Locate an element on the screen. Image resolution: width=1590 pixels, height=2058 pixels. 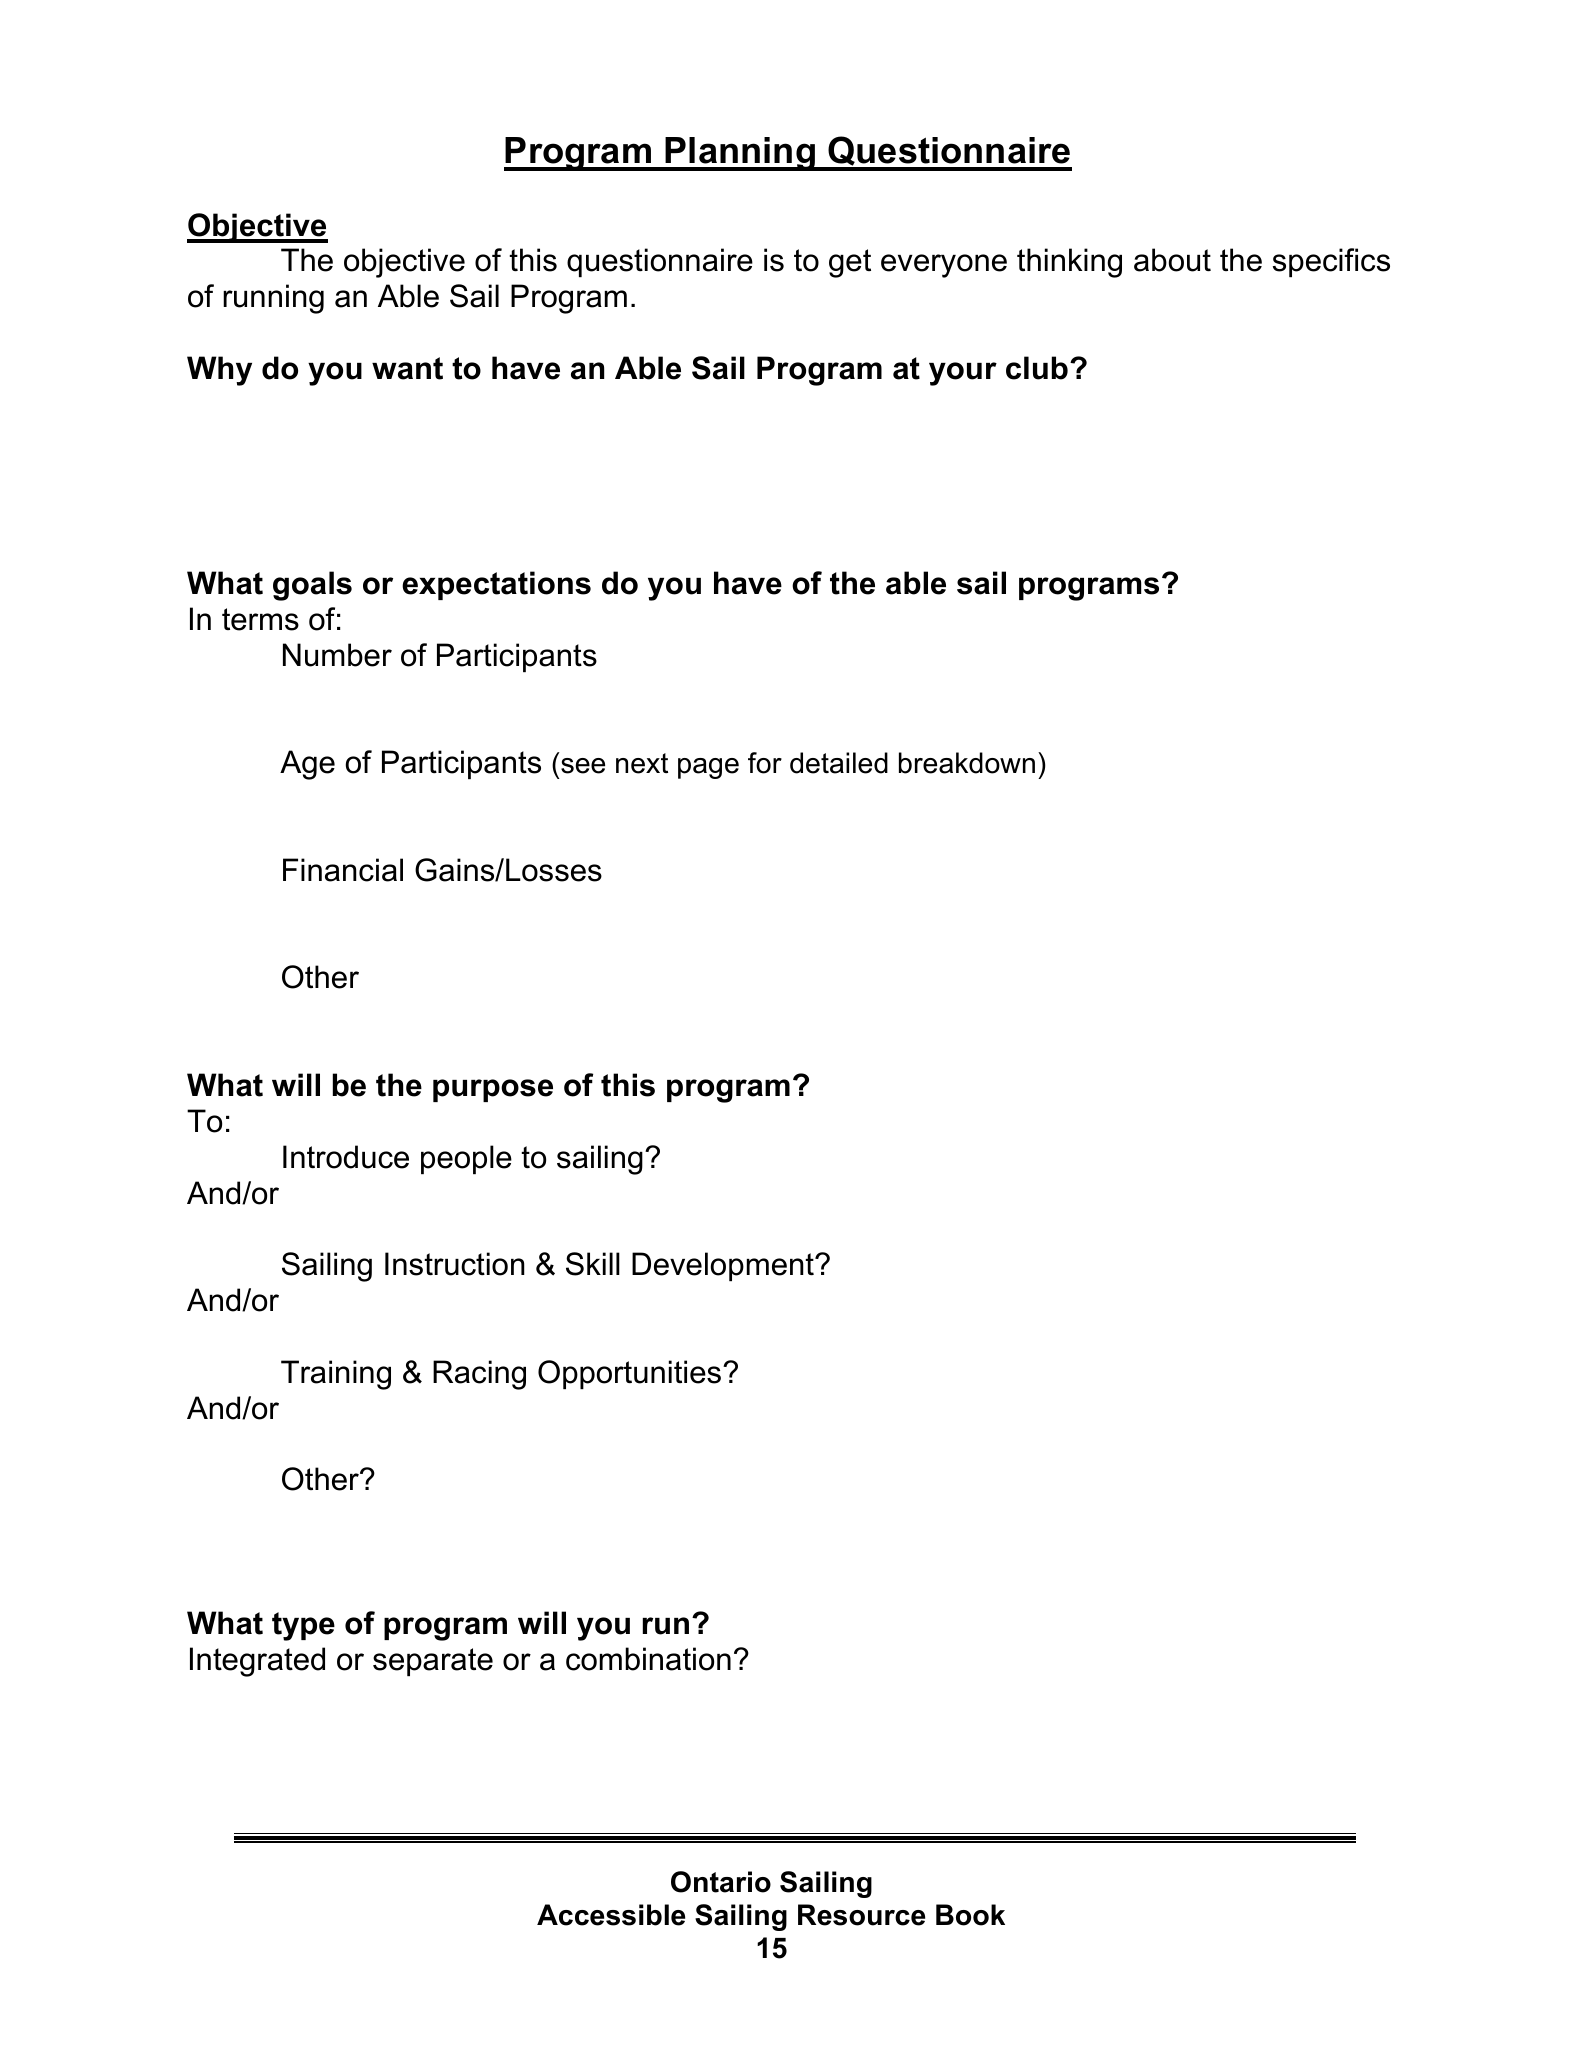
Opportunities is located at coordinates (631, 1374).
